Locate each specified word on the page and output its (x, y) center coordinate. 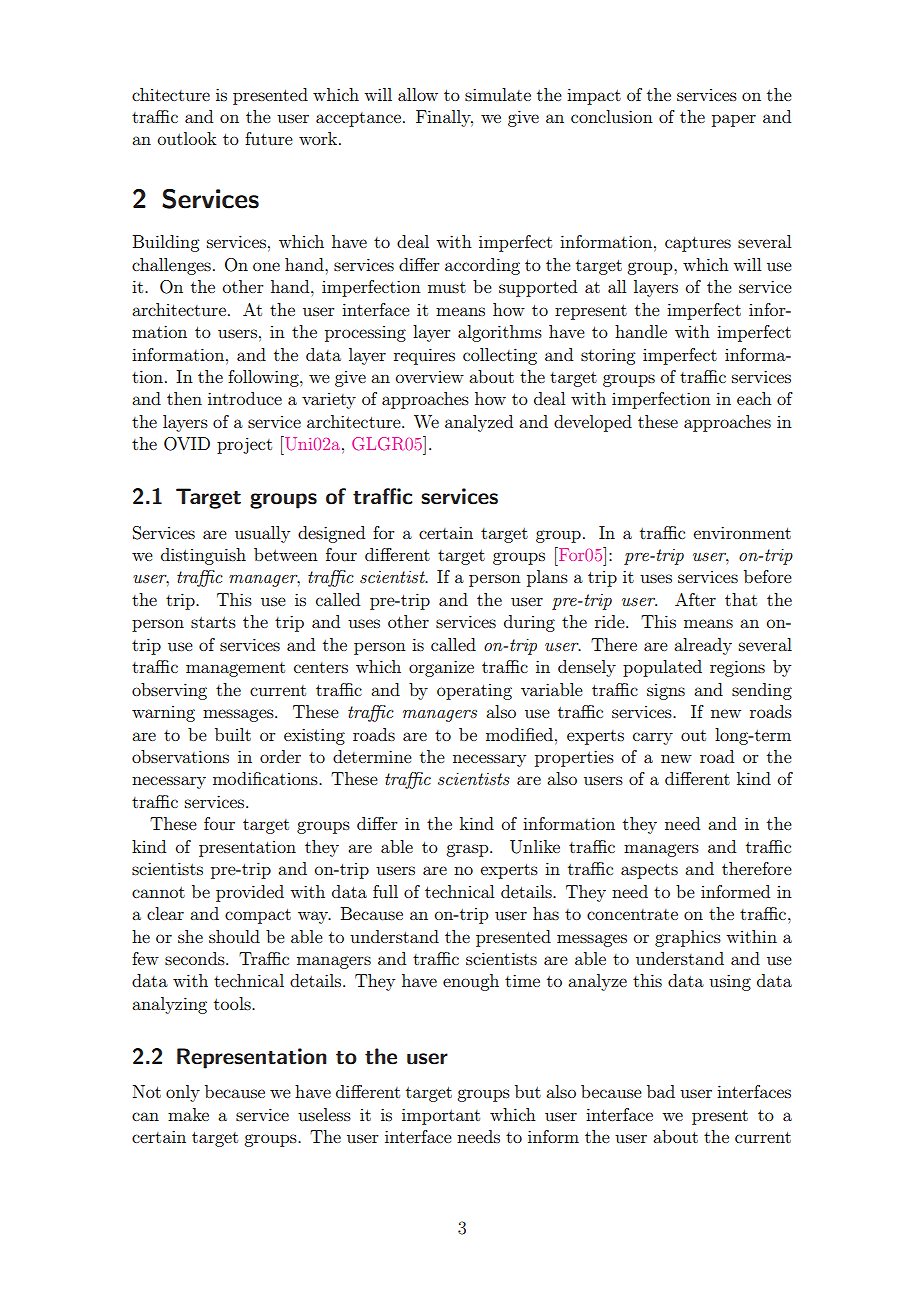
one (266, 266)
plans (547, 578)
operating (474, 692)
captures (698, 244)
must (447, 287)
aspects (649, 871)
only (183, 1093)
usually (262, 534)
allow (418, 94)
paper (734, 120)
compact (258, 916)
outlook (187, 138)
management (235, 669)
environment (742, 532)
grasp (468, 850)
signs (666, 692)
